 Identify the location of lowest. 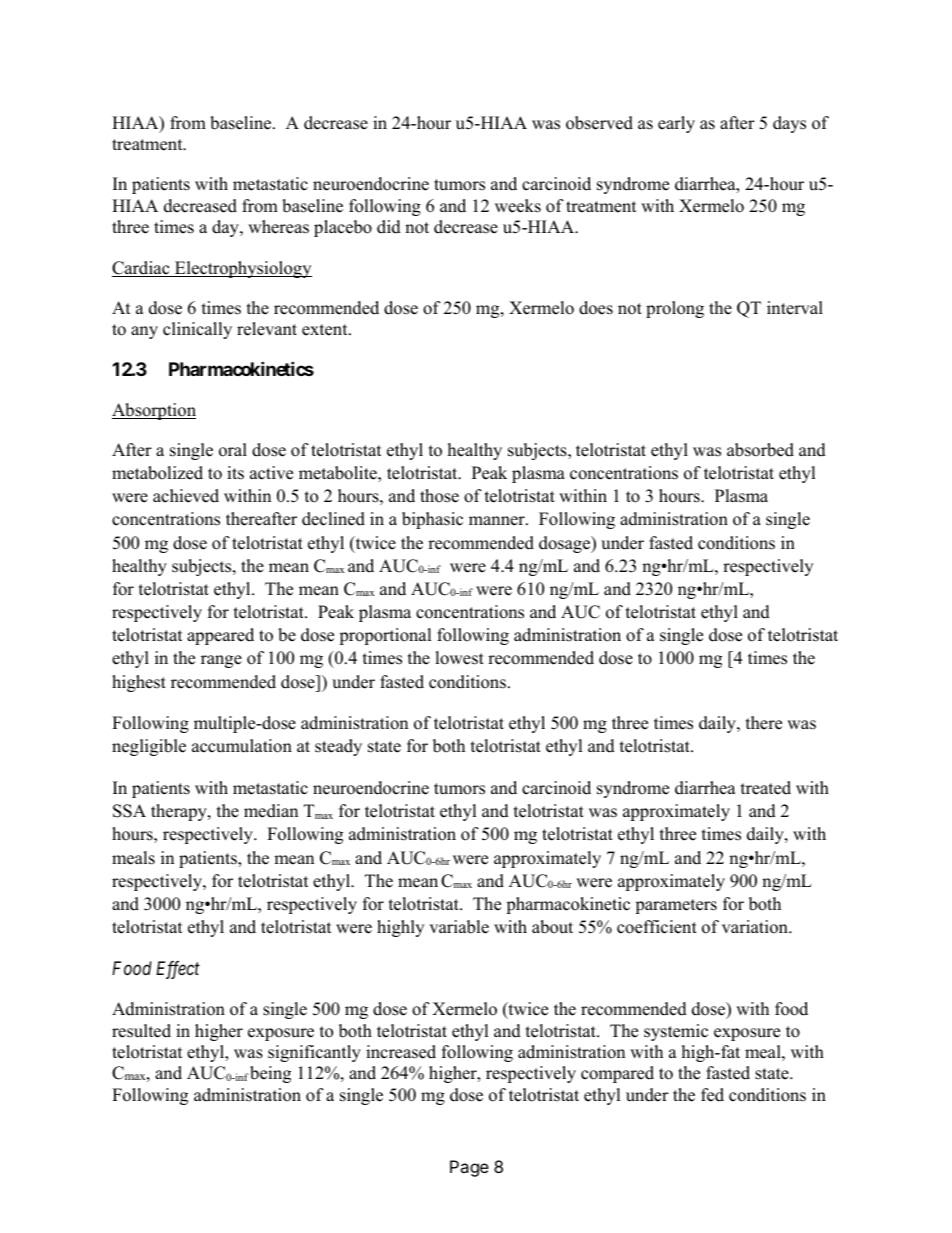
(459, 658).
